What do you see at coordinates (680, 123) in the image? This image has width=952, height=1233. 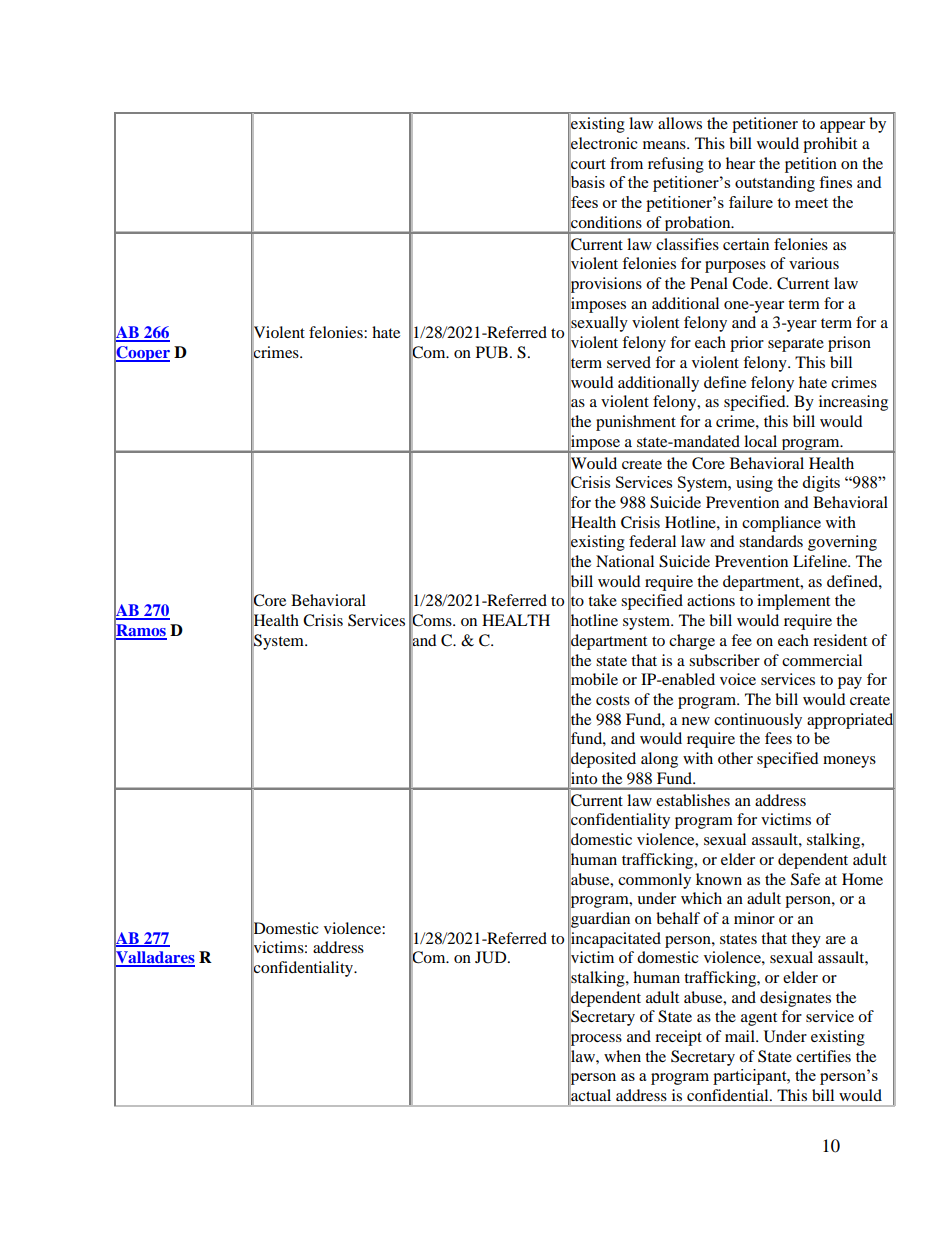 I see `allows` at bounding box center [680, 123].
